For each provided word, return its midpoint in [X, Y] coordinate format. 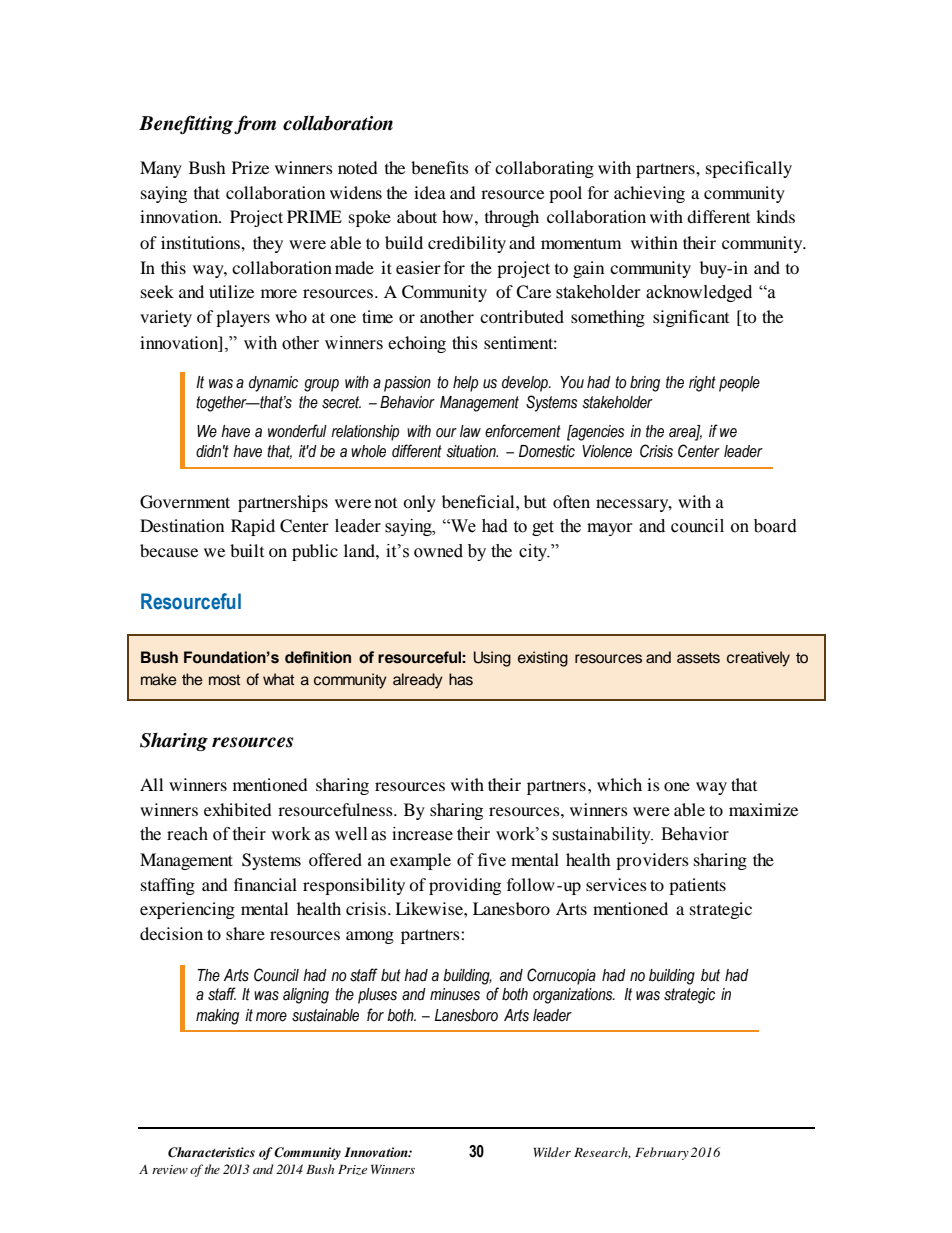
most [224, 680]
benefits [440, 167]
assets [698, 658]
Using [492, 659]
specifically [749, 169]
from [255, 125]
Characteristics [211, 1152]
